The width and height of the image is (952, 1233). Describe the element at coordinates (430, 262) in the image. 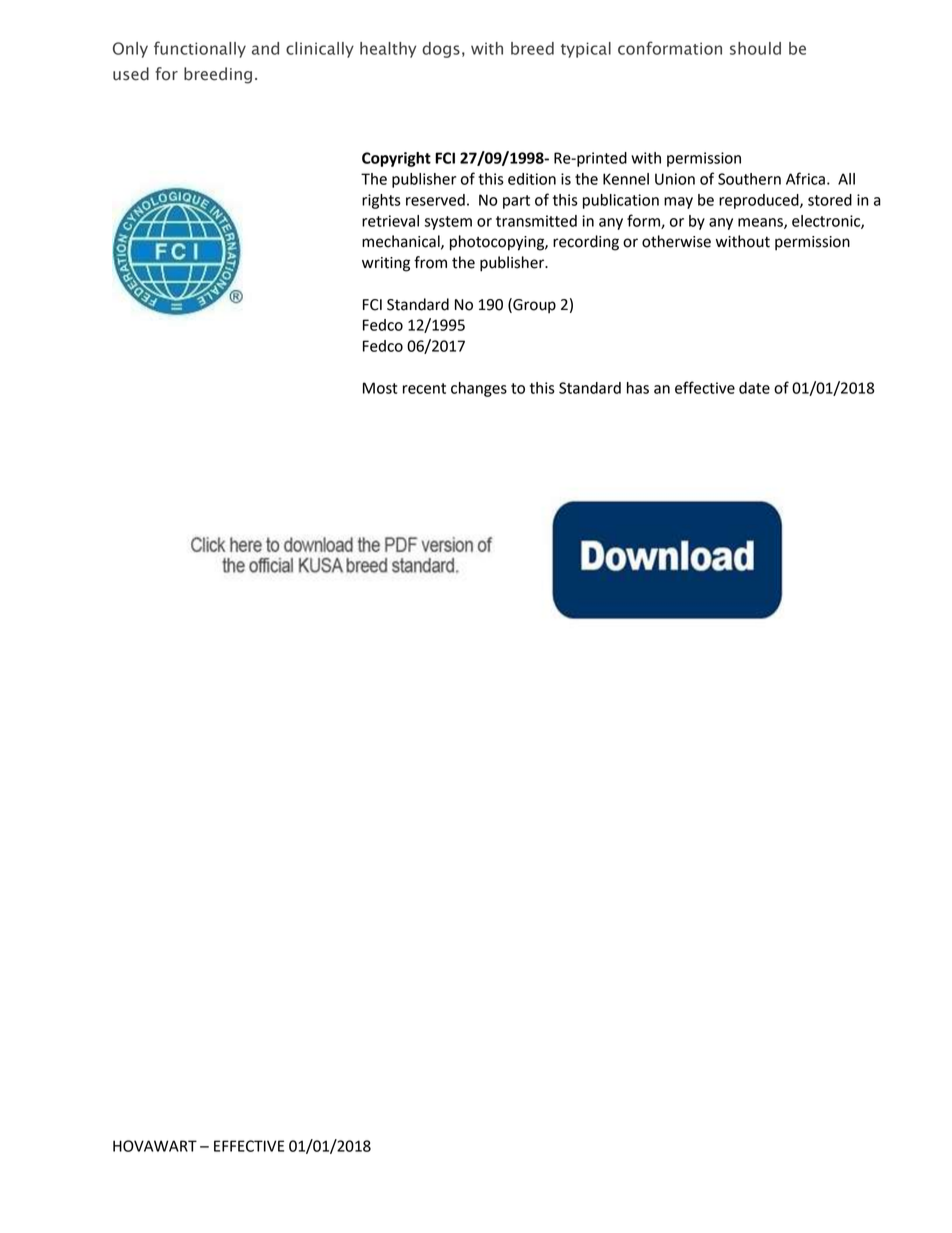

I see `from` at that location.
